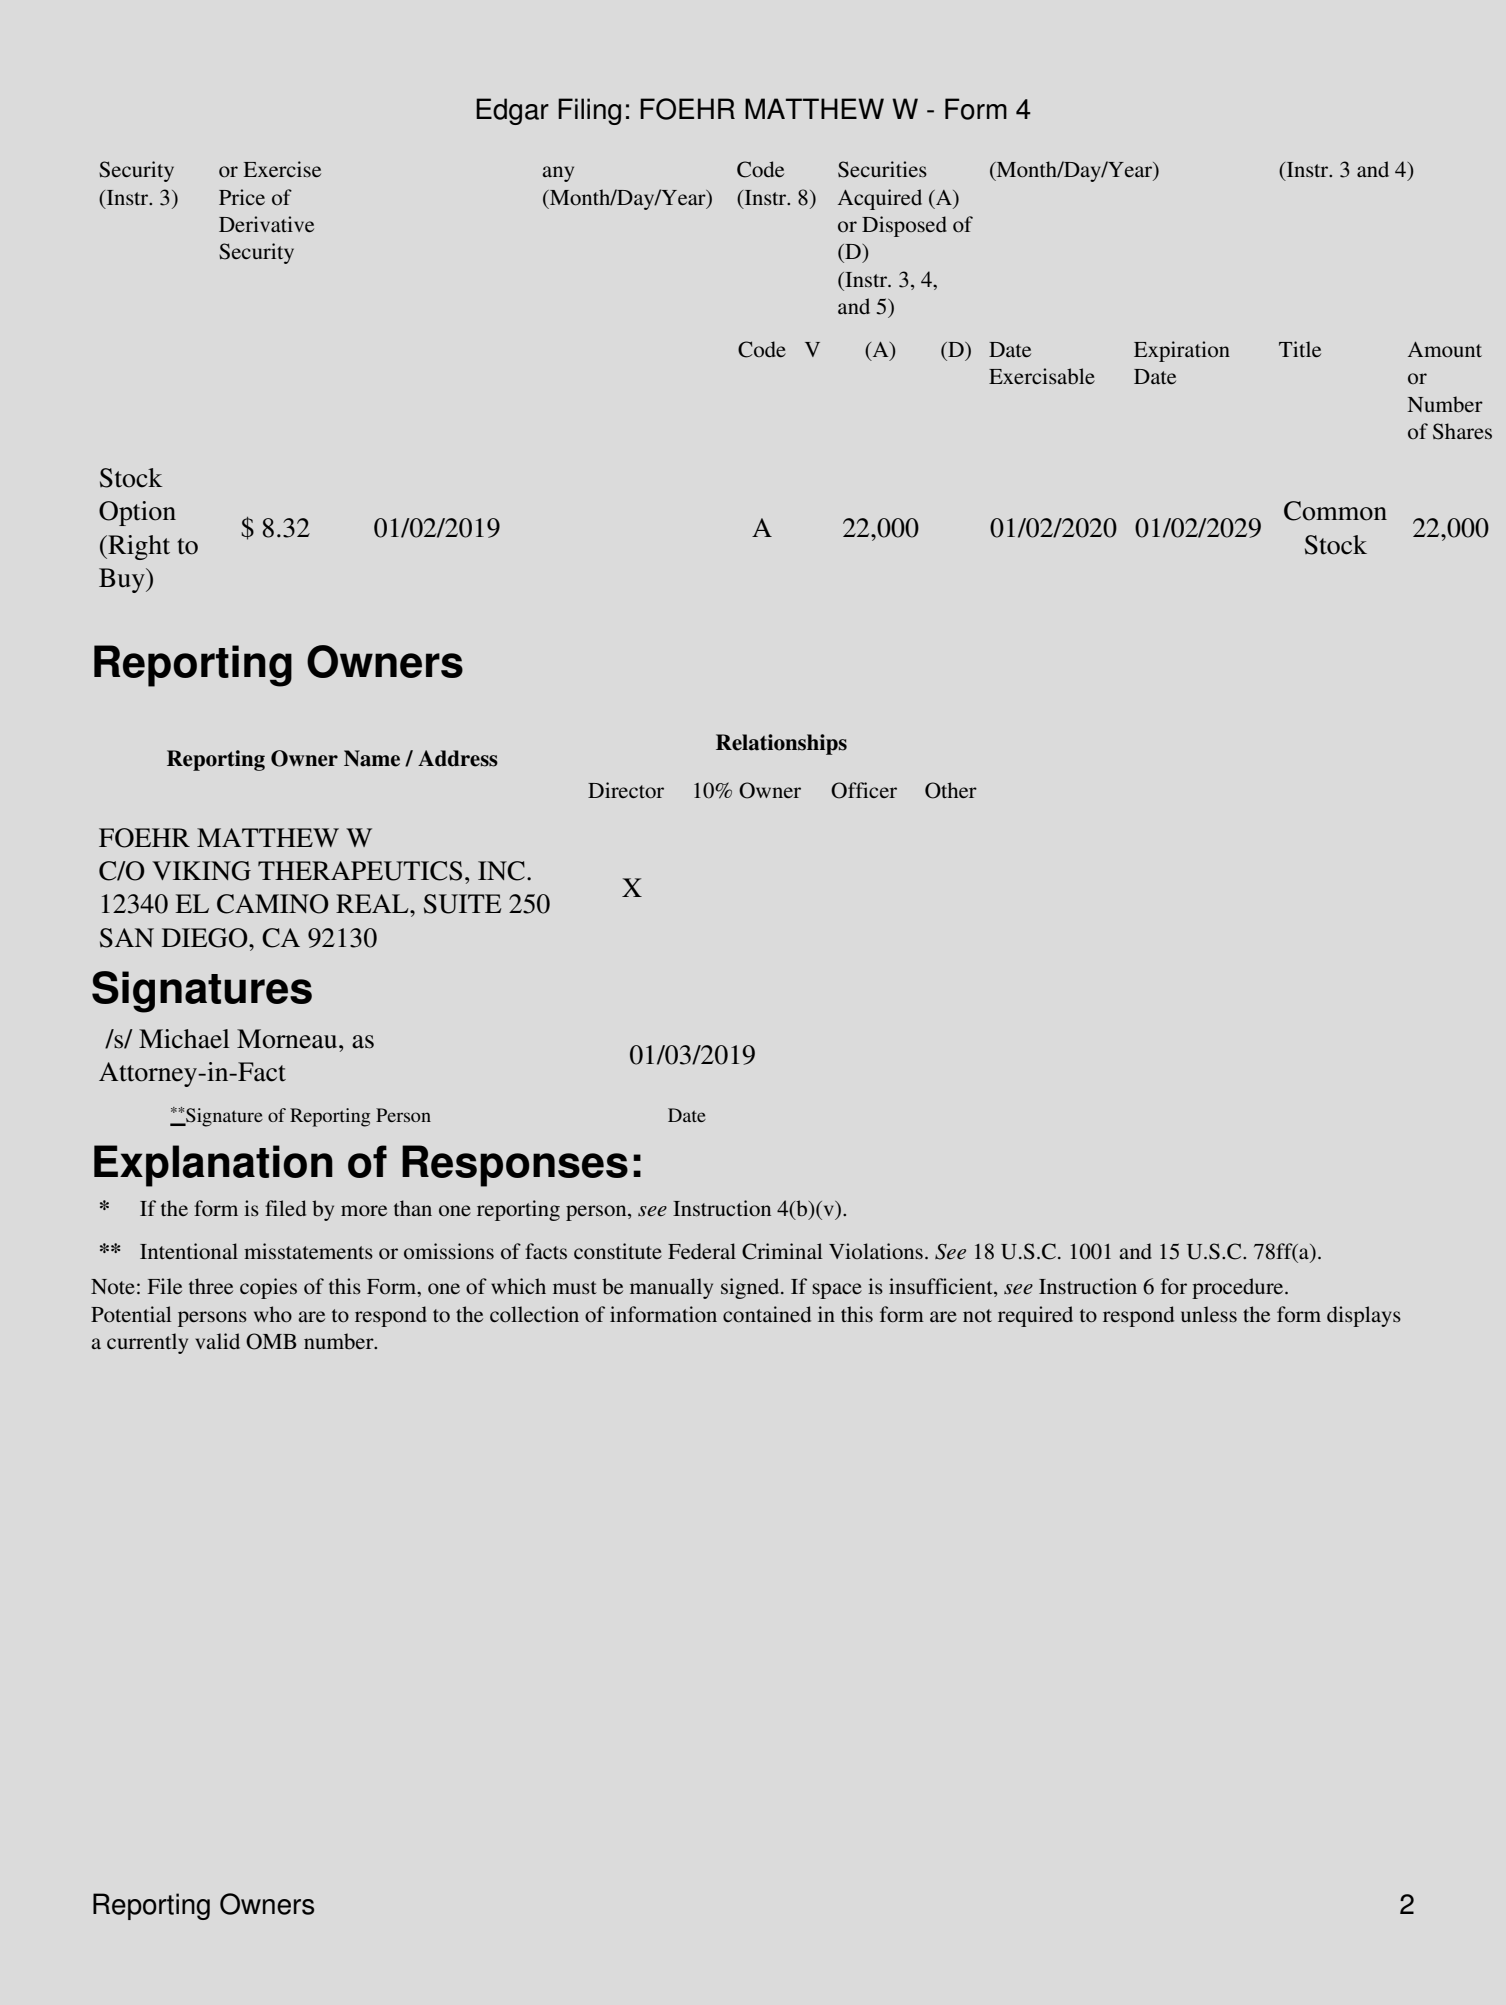 The width and height of the screenshot is (1506, 2005). I want to click on Officer, so click(864, 790).
